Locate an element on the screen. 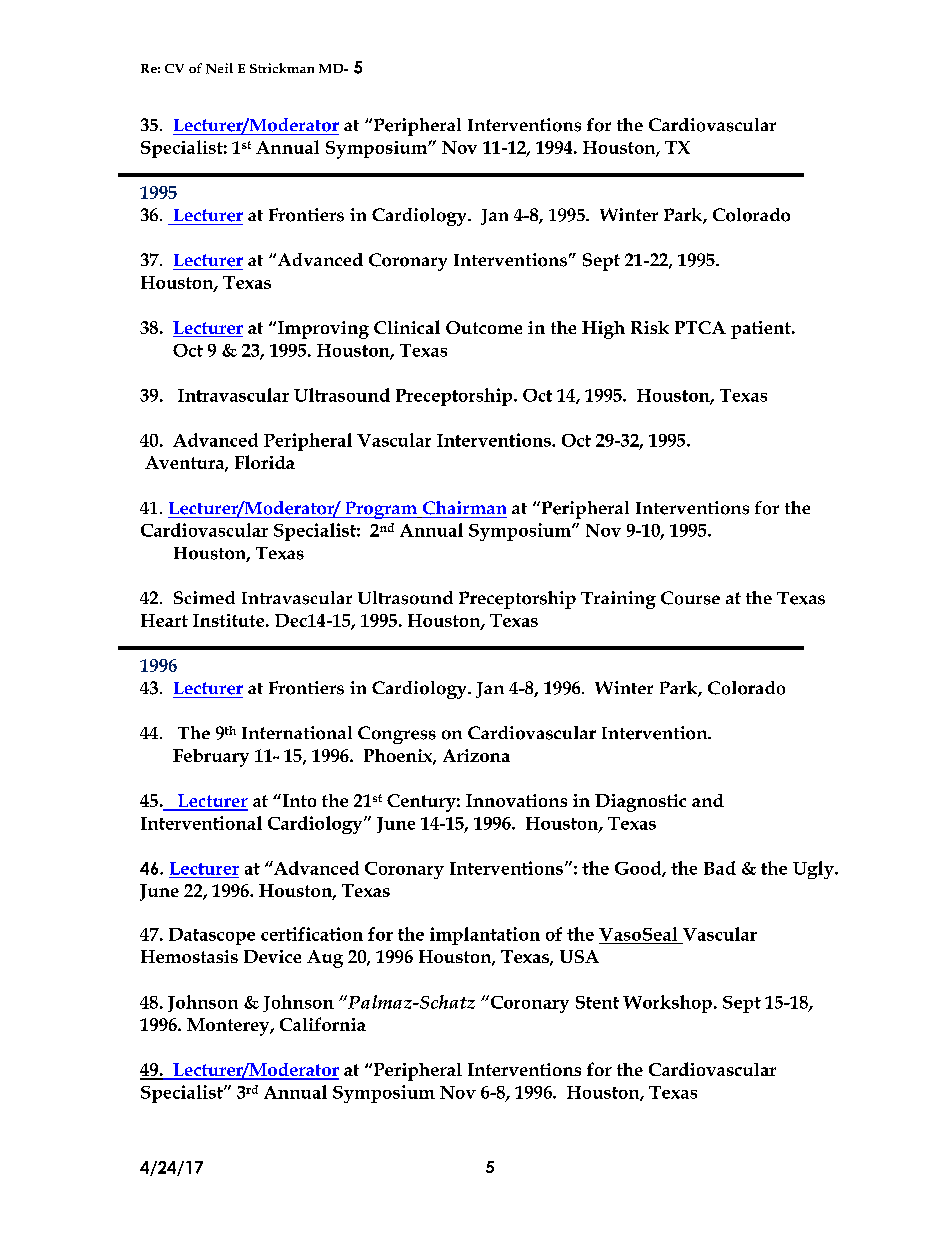 The height and width of the screenshot is (1233, 952). Chairman is located at coordinates (464, 508).
